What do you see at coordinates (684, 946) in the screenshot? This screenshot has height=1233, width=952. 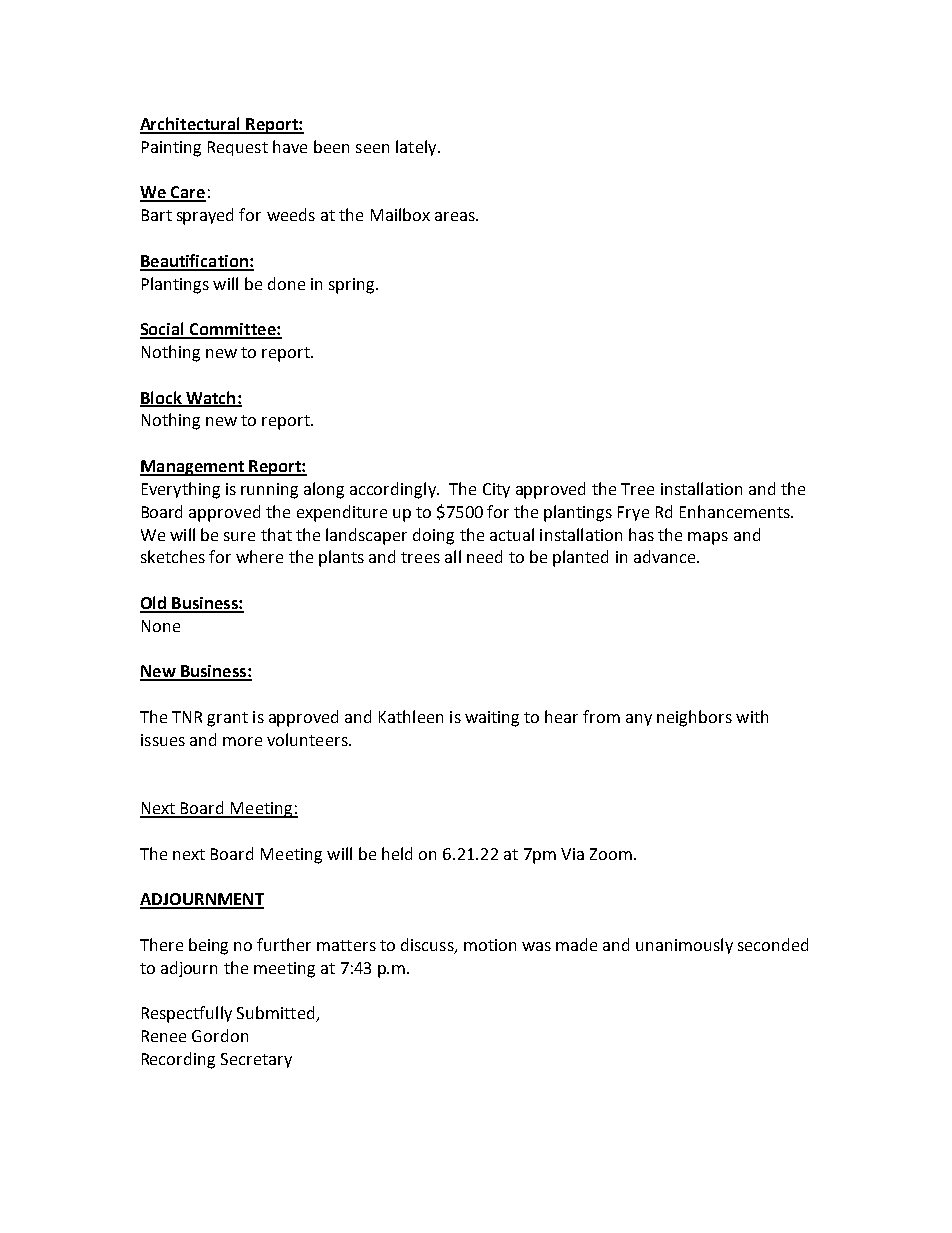 I see `unanimously` at bounding box center [684, 946].
